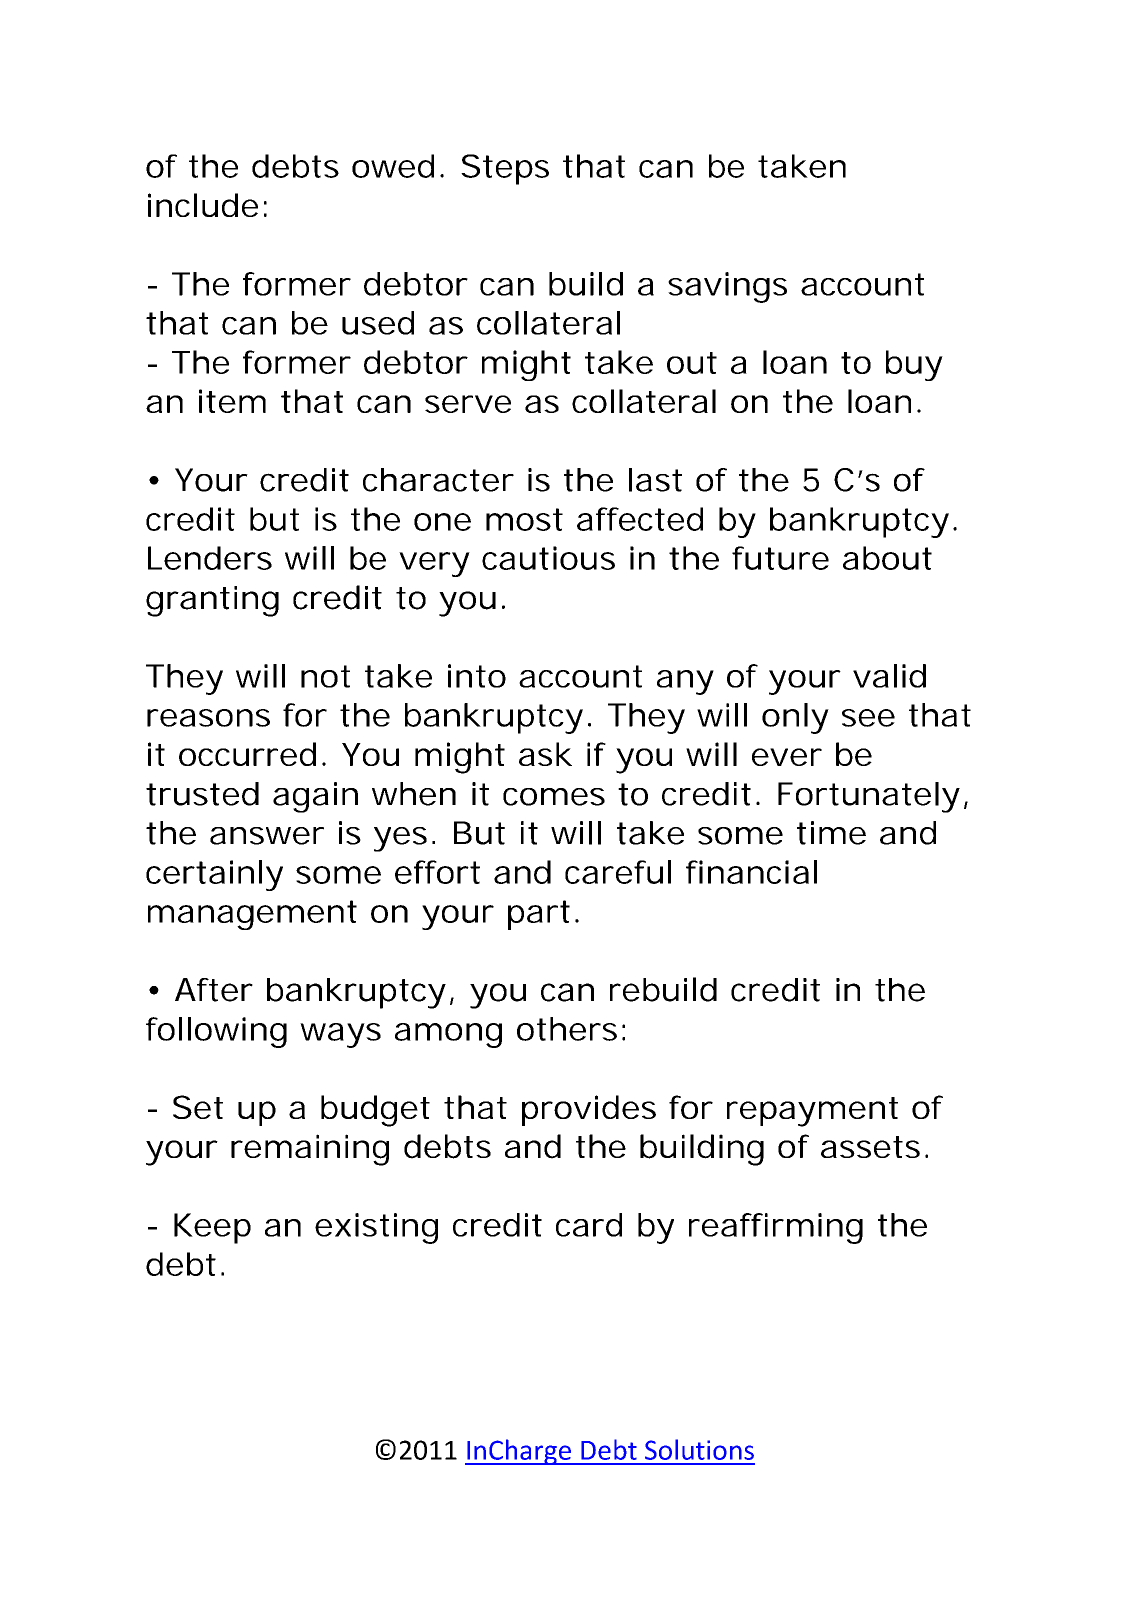  I want to click on remaining, so click(310, 1150).
